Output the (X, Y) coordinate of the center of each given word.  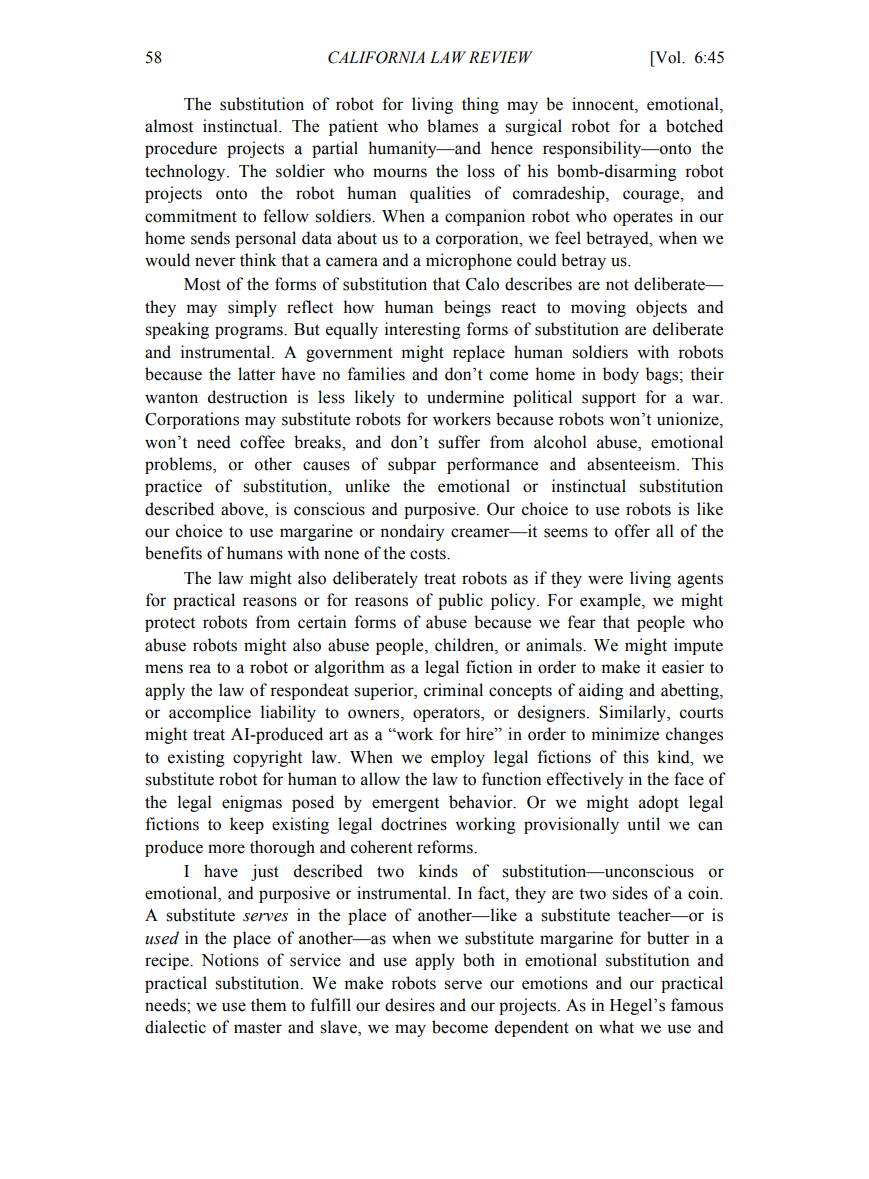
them (268, 1005)
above (243, 509)
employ (458, 758)
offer (632, 531)
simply (252, 308)
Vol (668, 57)
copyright (267, 758)
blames (452, 126)
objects (661, 308)
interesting (423, 330)
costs (429, 554)
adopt (659, 803)
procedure (181, 149)
